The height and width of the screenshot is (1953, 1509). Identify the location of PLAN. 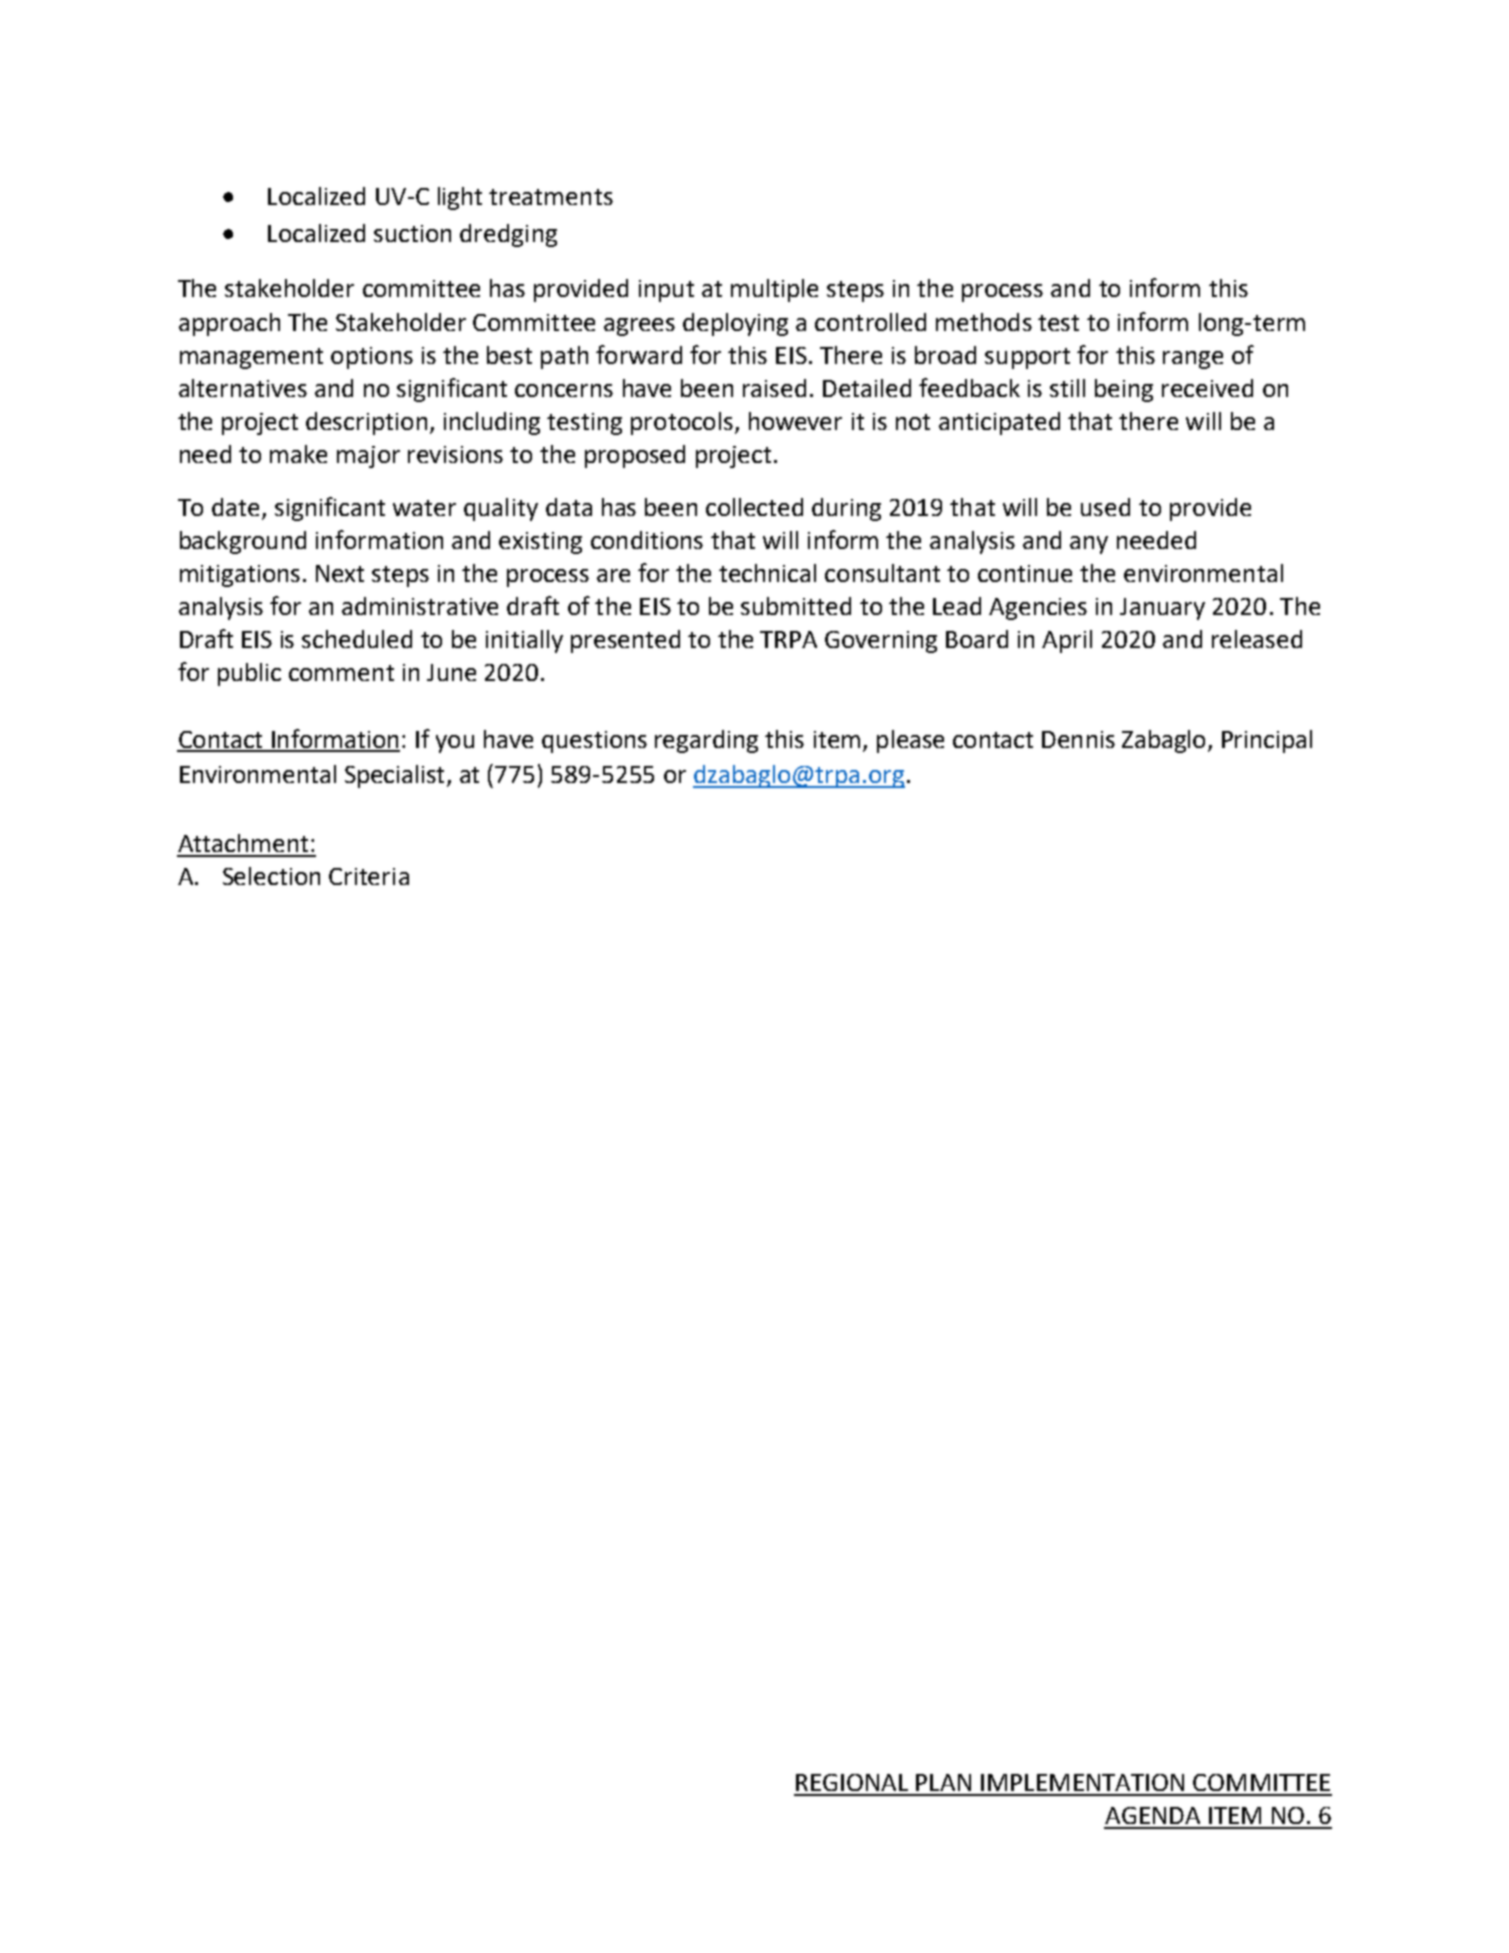
(943, 1782).
